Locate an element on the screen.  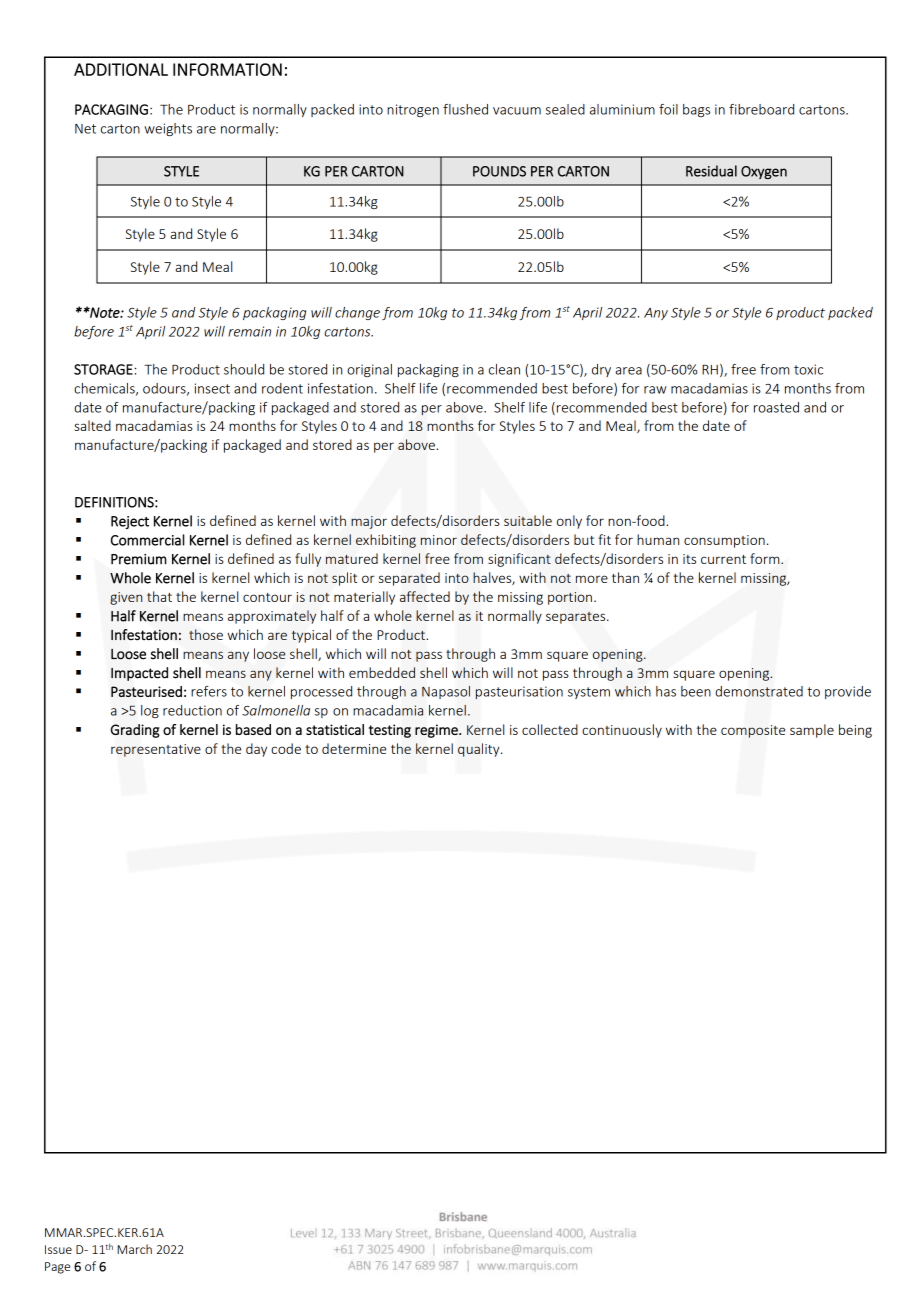
flushed is located at coordinates (465, 109).
